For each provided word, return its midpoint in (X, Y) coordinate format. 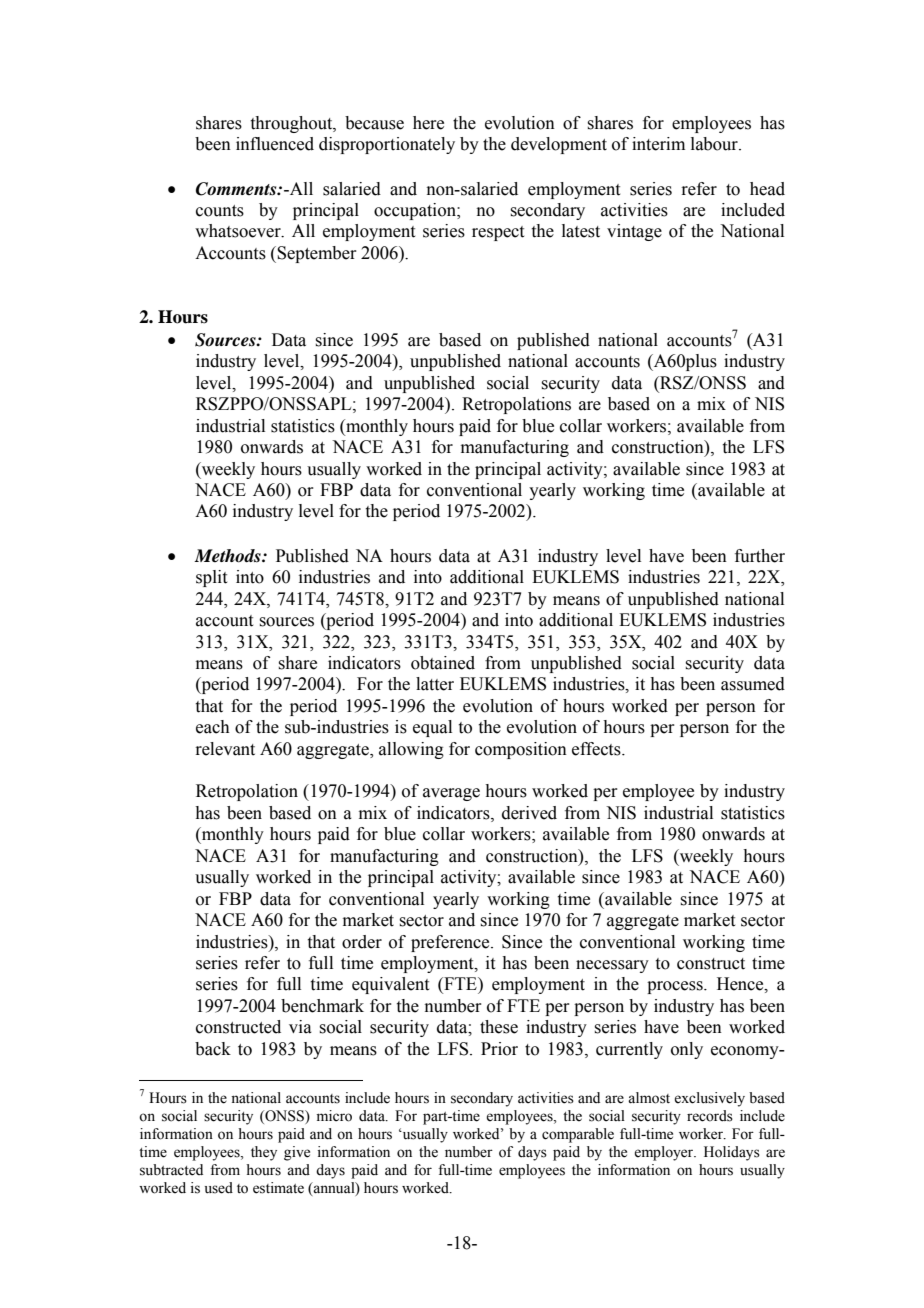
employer (665, 1153)
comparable (578, 1135)
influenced (275, 144)
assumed (753, 684)
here (428, 123)
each (213, 727)
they (264, 1153)
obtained (443, 663)
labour (715, 144)
